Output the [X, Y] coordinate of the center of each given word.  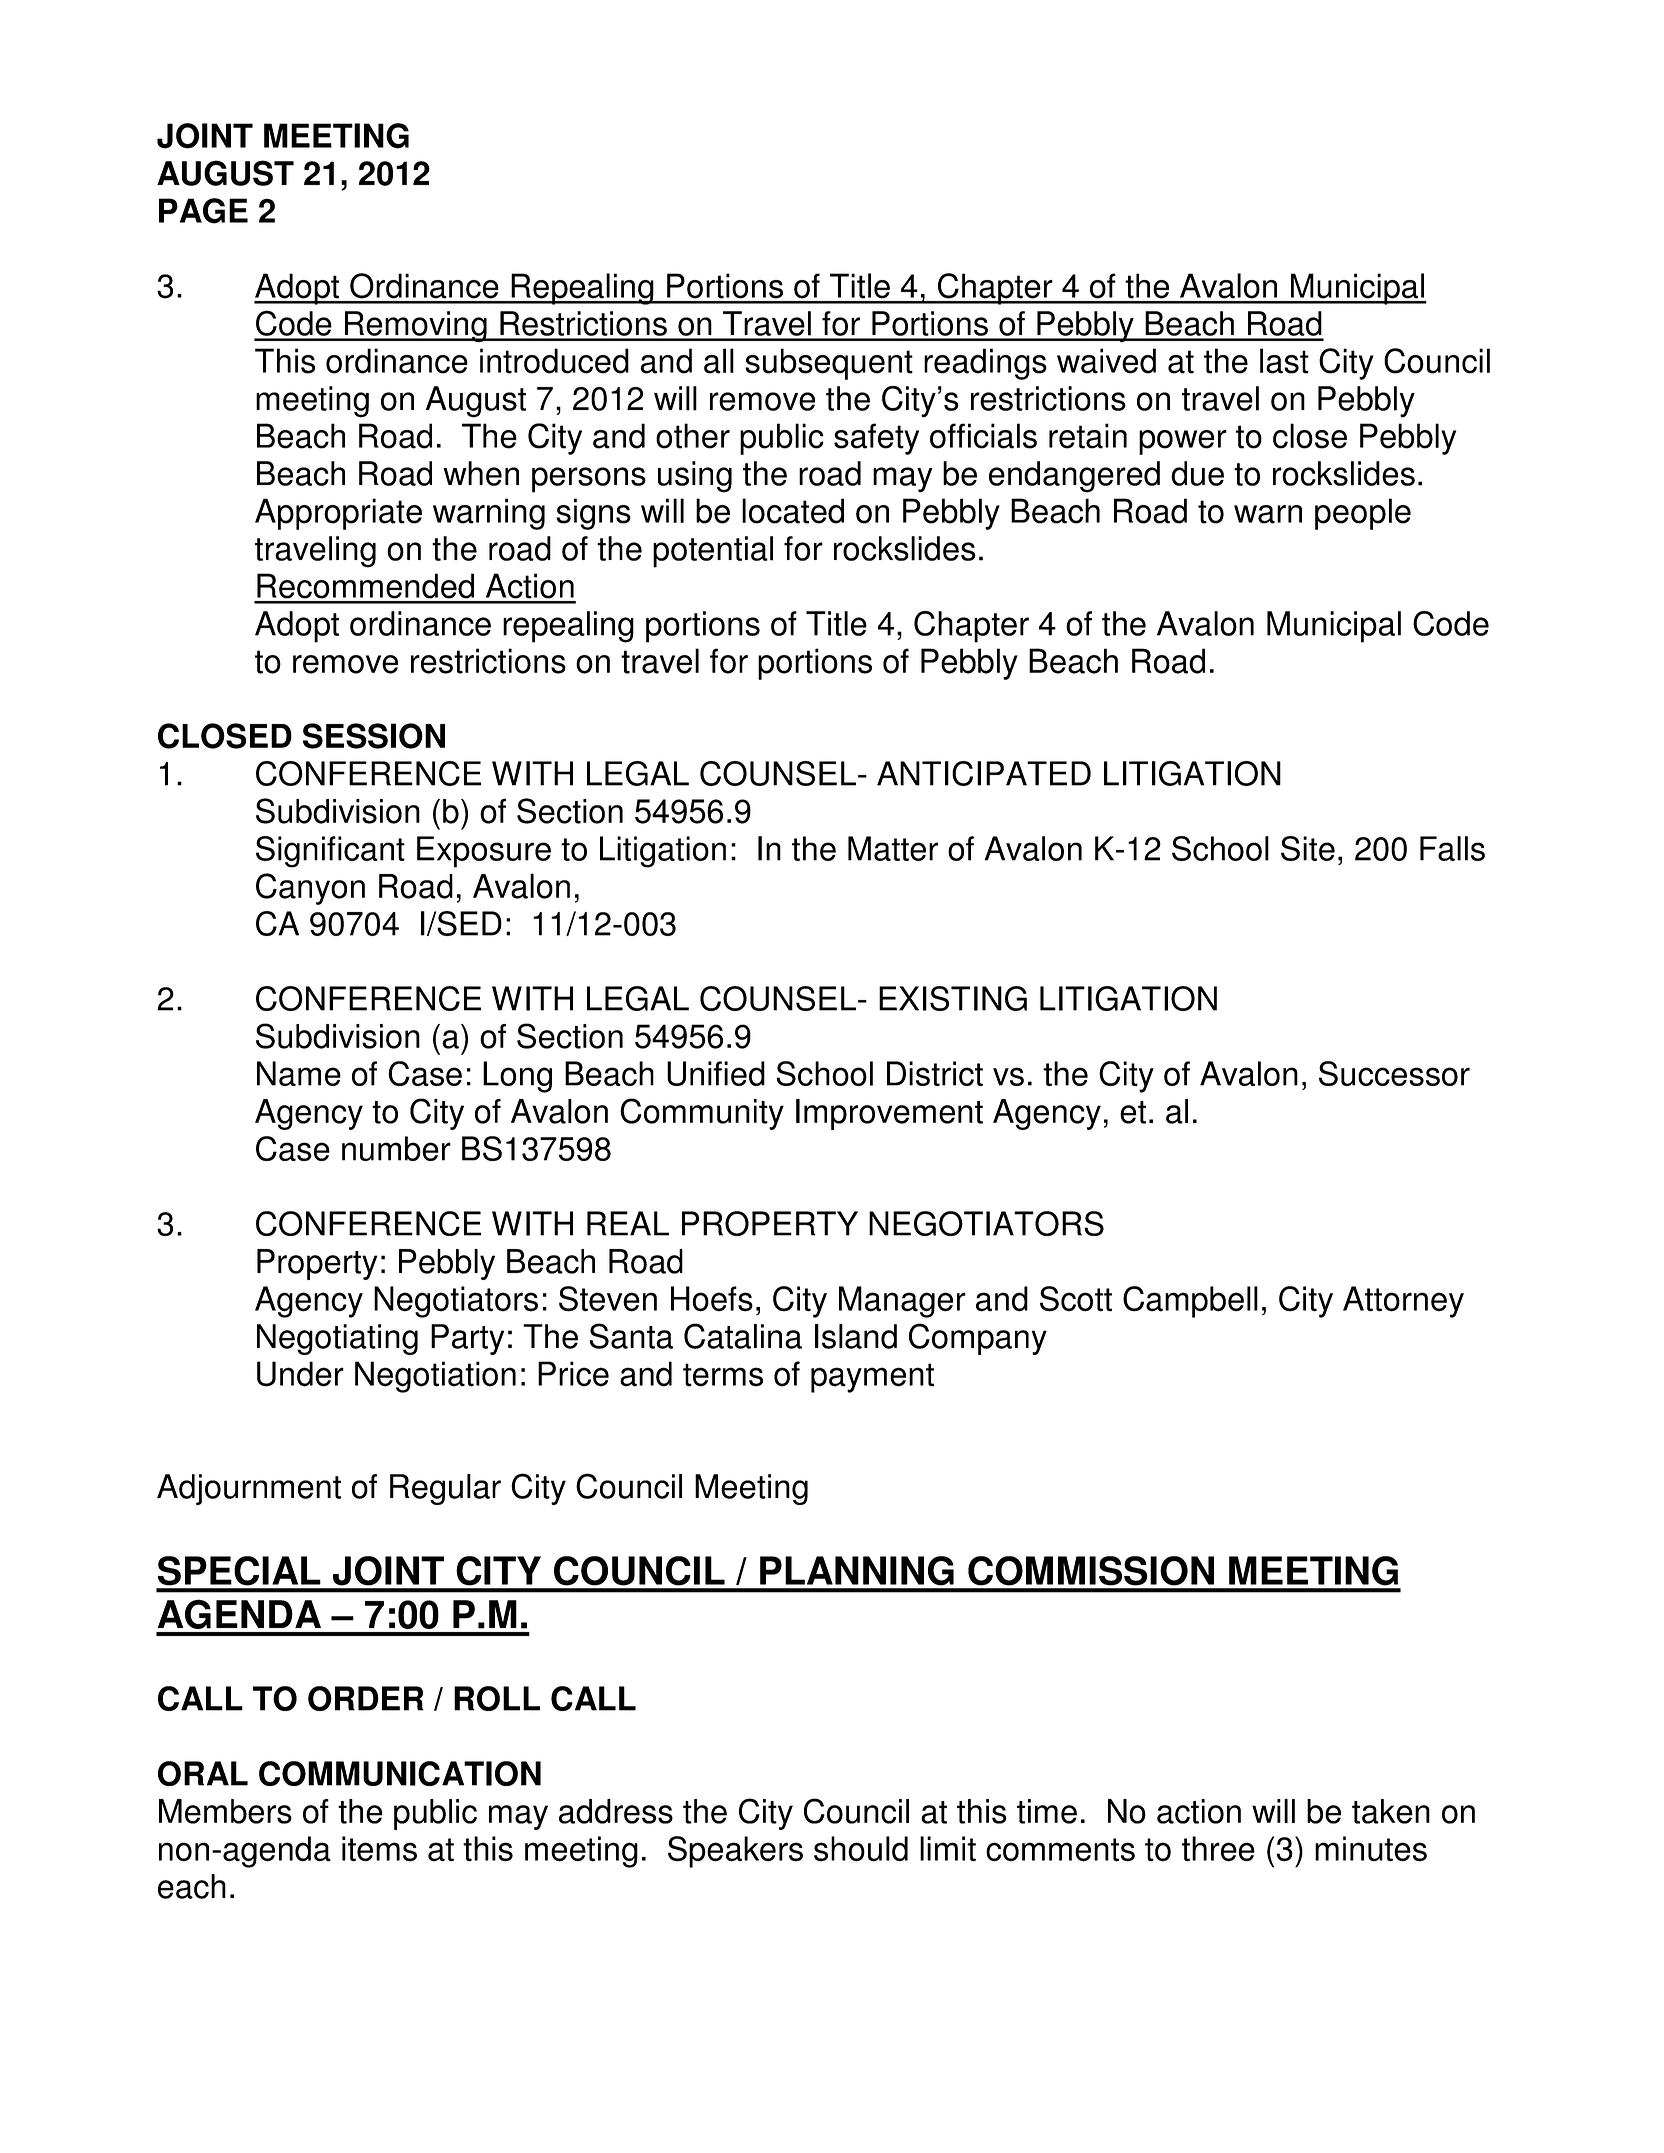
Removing [415, 326]
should [861, 1849]
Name [299, 1073]
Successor [1394, 1073]
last [1284, 361]
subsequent [829, 364]
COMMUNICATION [400, 1773]
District [935, 1073]
